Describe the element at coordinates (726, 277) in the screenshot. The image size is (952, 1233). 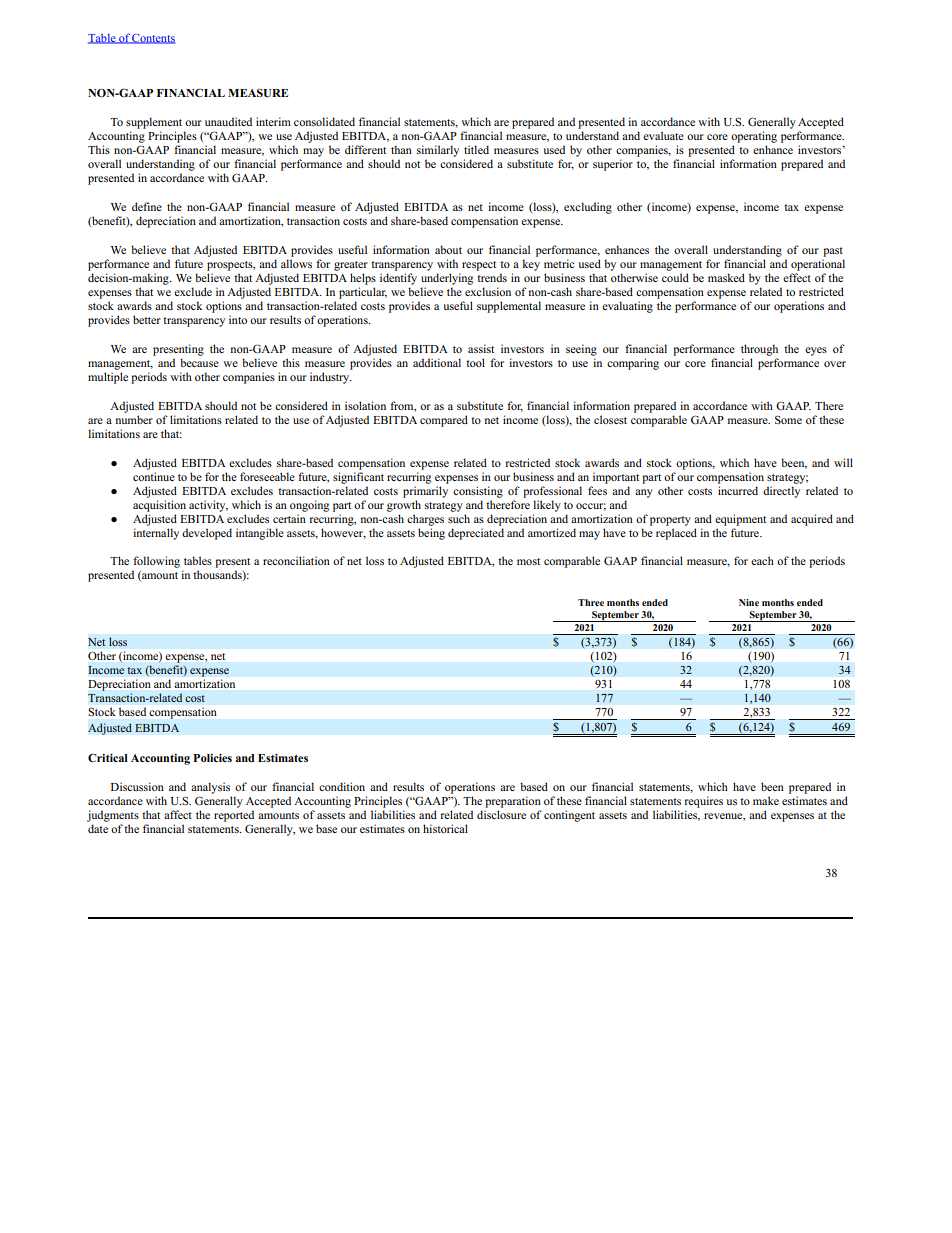
I see `masked` at that location.
